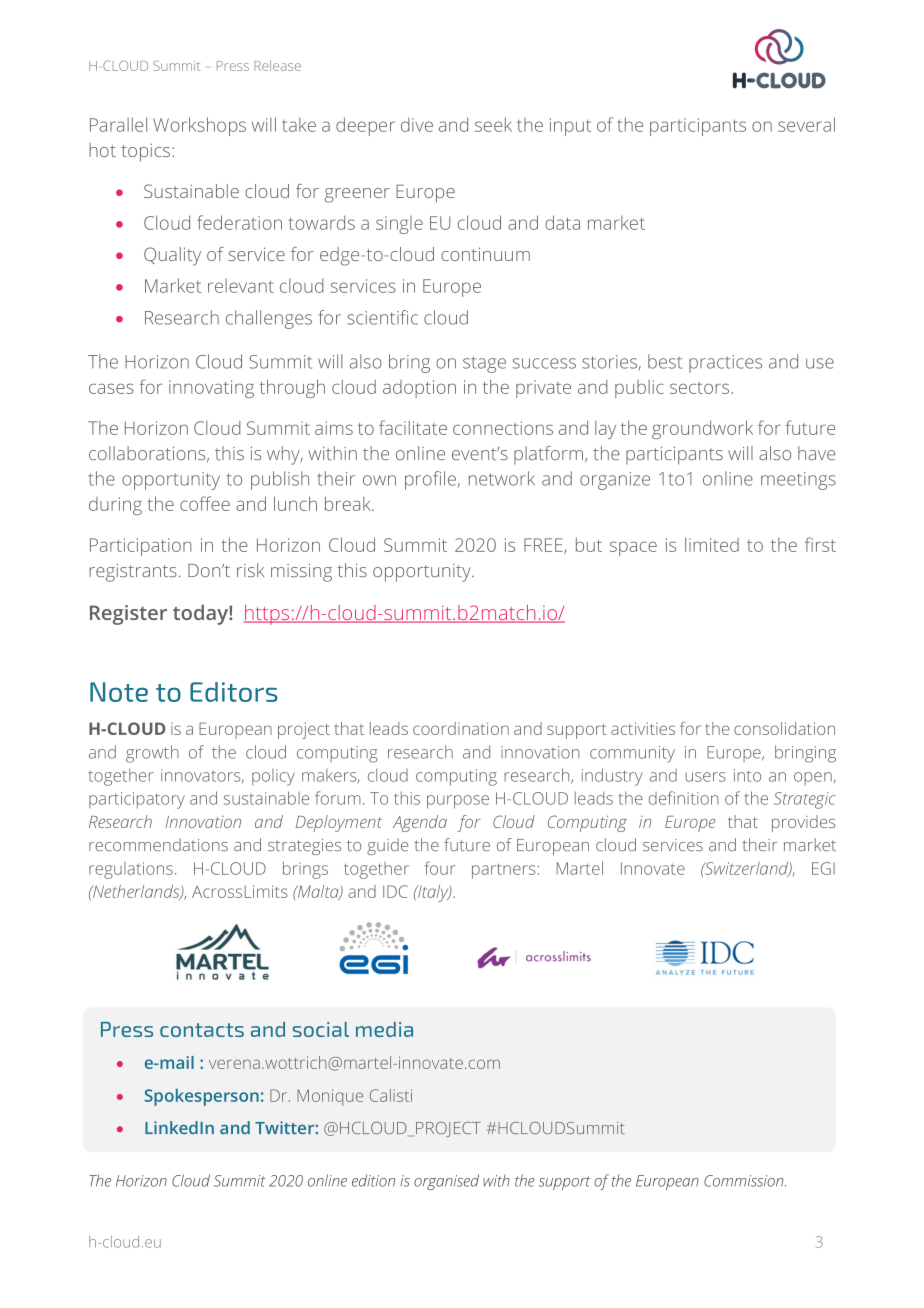 The width and height of the image is (924, 1308). Describe the element at coordinates (211, 389) in the image. I see `innovating` at that location.
